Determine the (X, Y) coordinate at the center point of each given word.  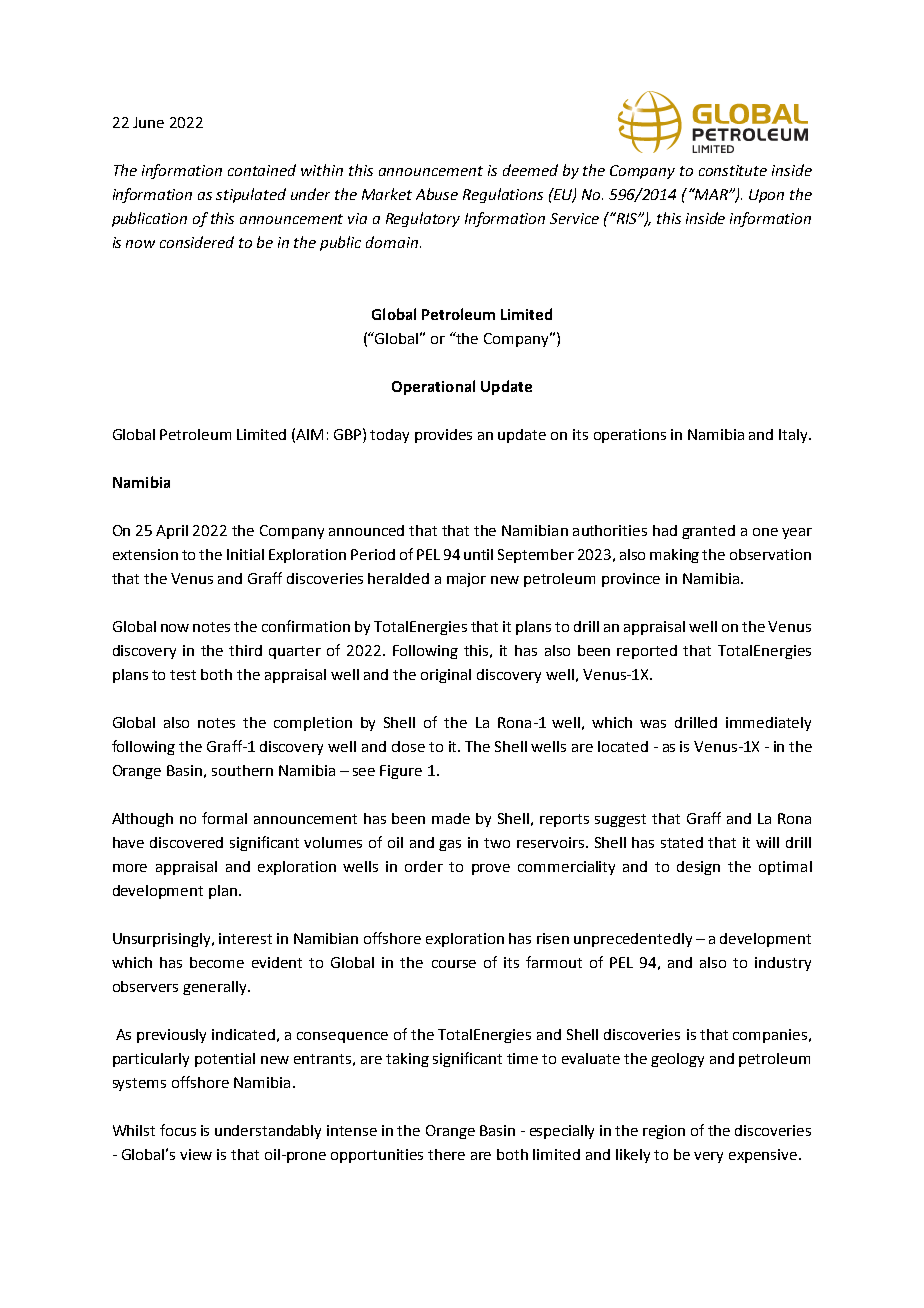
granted (708, 532)
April (172, 532)
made (451, 818)
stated (682, 842)
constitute (733, 170)
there (446, 1154)
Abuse (437, 194)
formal (224, 818)
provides (443, 436)
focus (178, 1130)
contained (262, 170)
